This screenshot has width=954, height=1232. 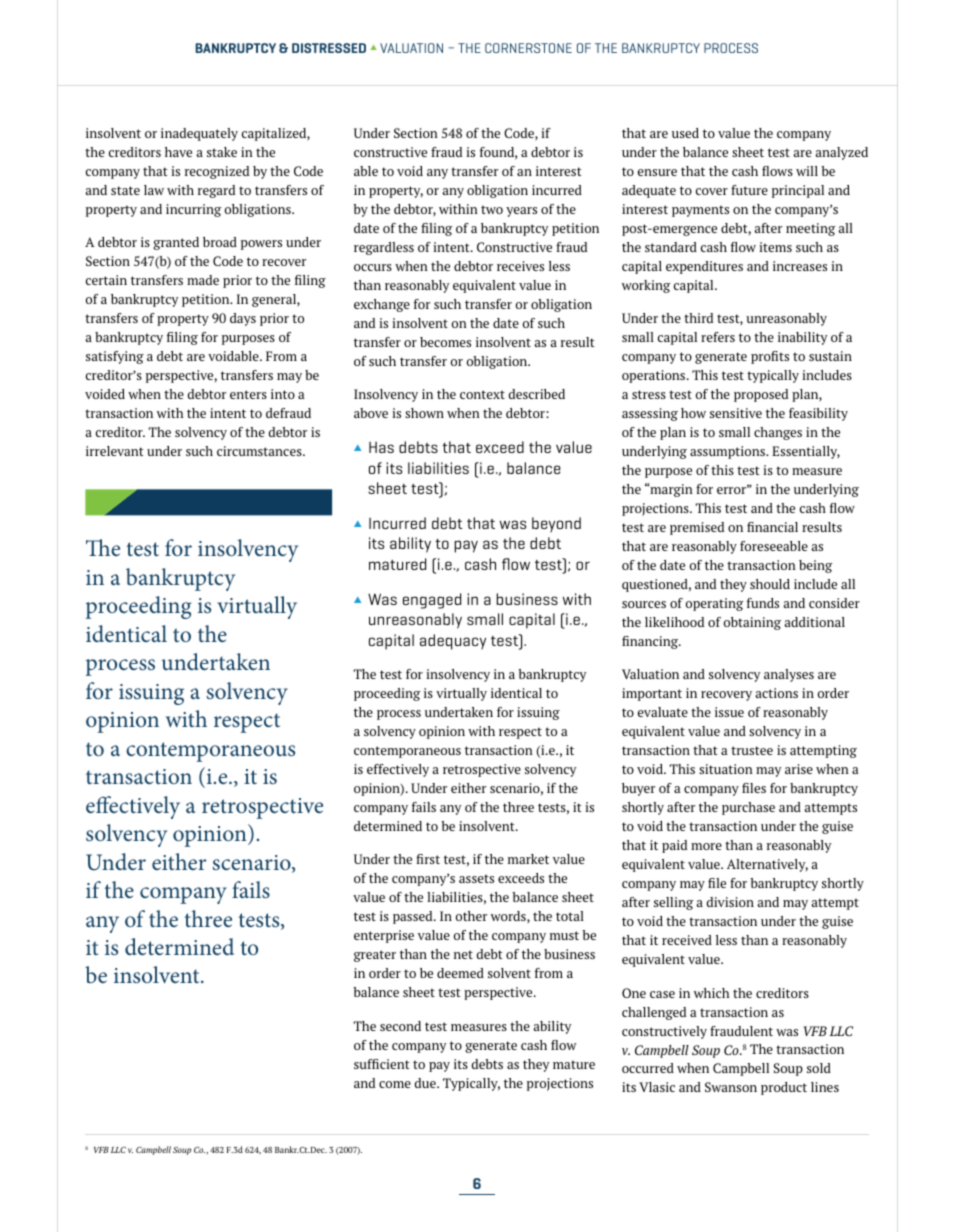 I want to click on Swanson, so click(x=731, y=1087).
